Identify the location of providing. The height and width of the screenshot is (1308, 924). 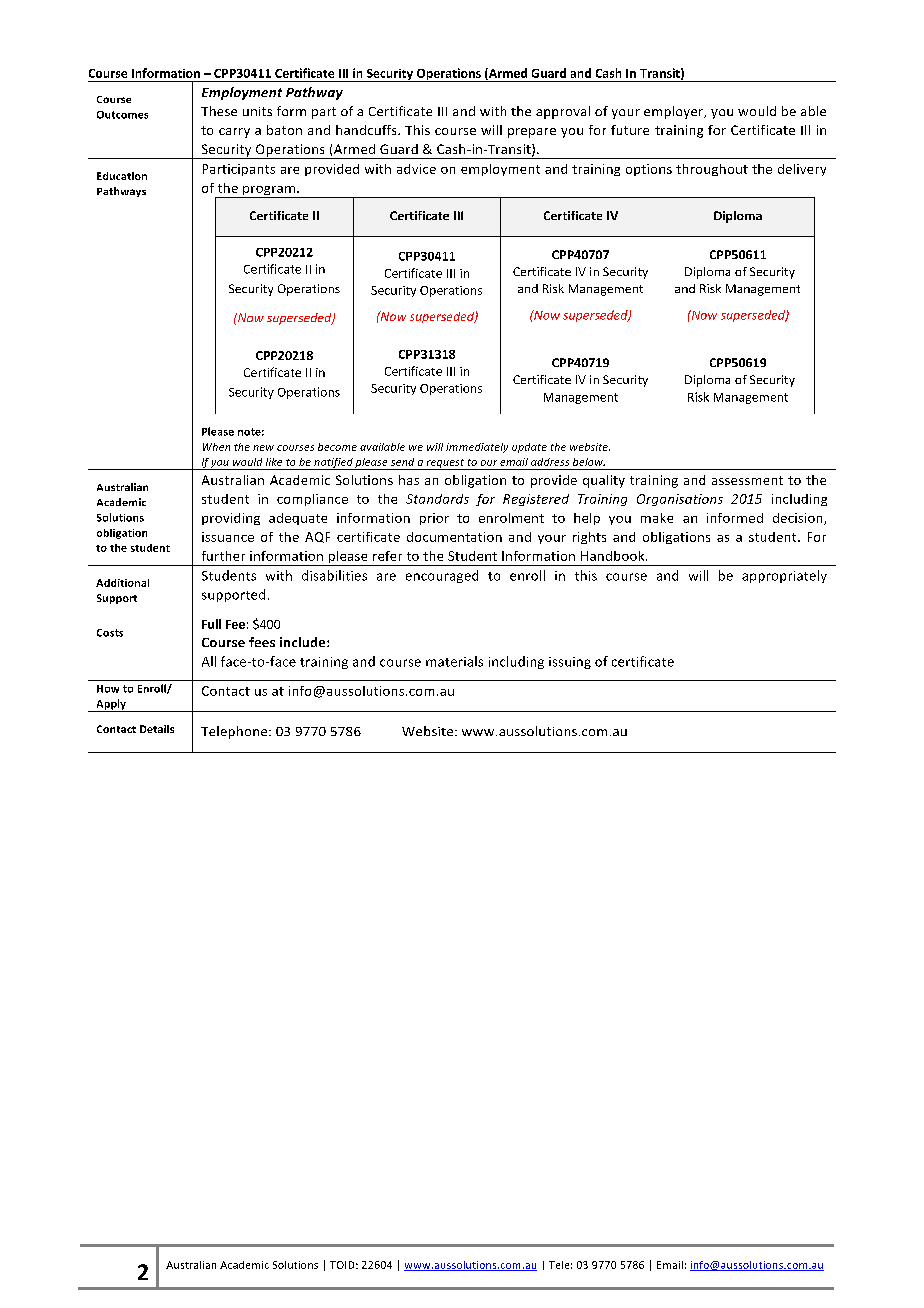
(231, 519).
